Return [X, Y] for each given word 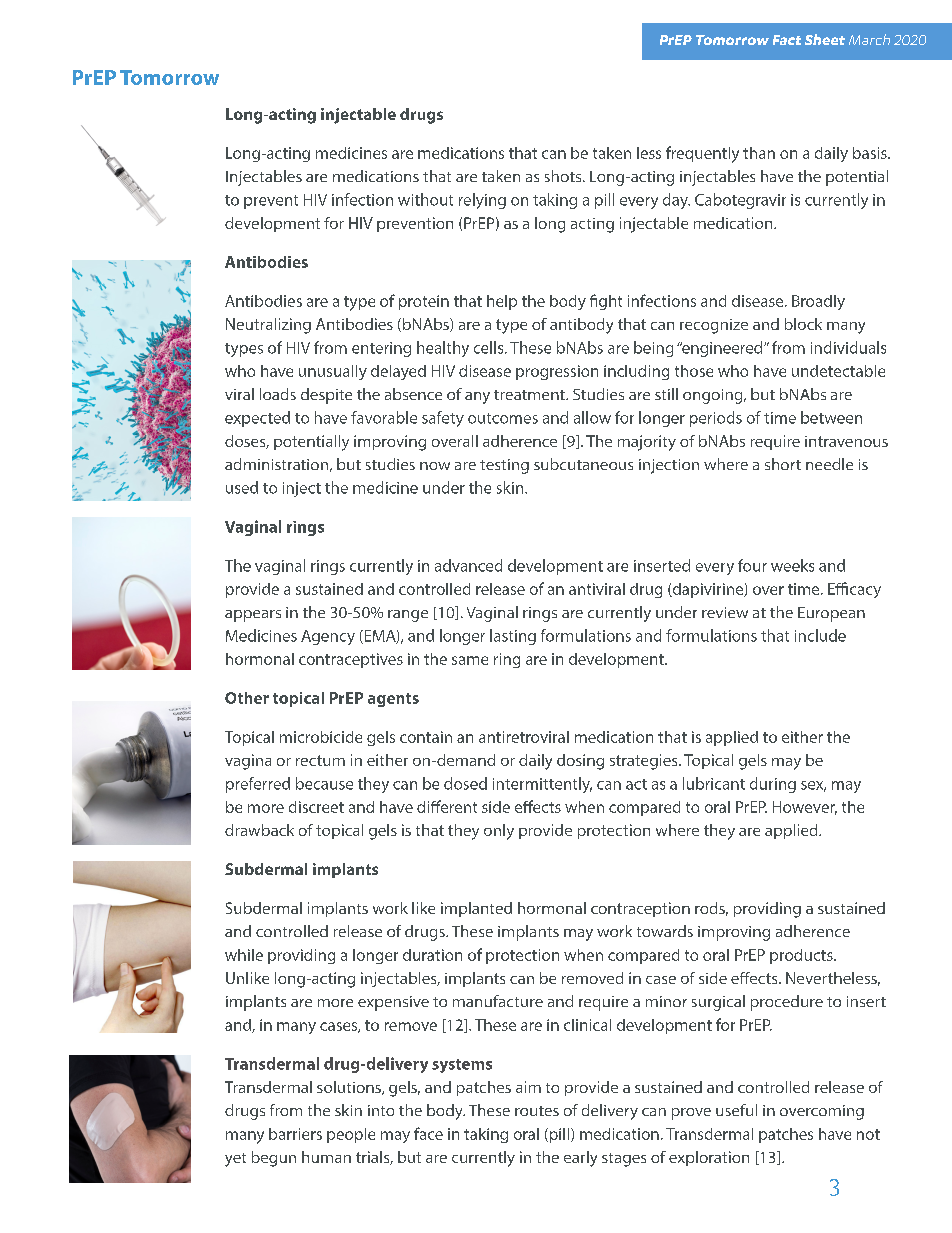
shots [564, 176]
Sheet [825, 39]
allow [592, 417]
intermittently [542, 785]
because [324, 783]
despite [326, 396]
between [831, 417]
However [805, 808]
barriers [295, 1134]
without [425, 199]
